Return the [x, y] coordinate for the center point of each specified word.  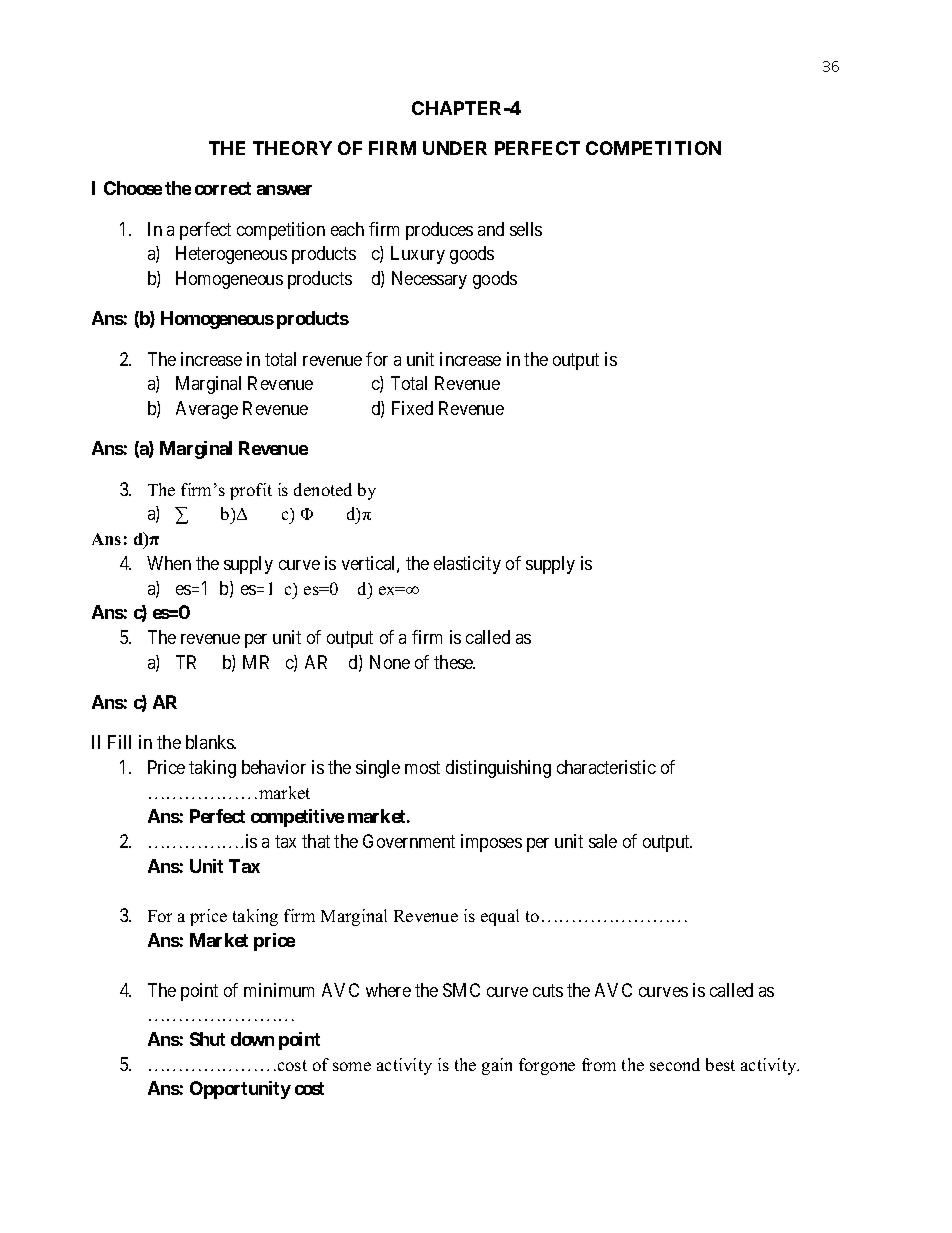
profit [251, 491]
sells [526, 229]
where [388, 990]
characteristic [606, 767]
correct [223, 188]
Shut [207, 1039]
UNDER [455, 148]
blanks [210, 742]
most [422, 767]
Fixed [412, 408]
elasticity [467, 565]
